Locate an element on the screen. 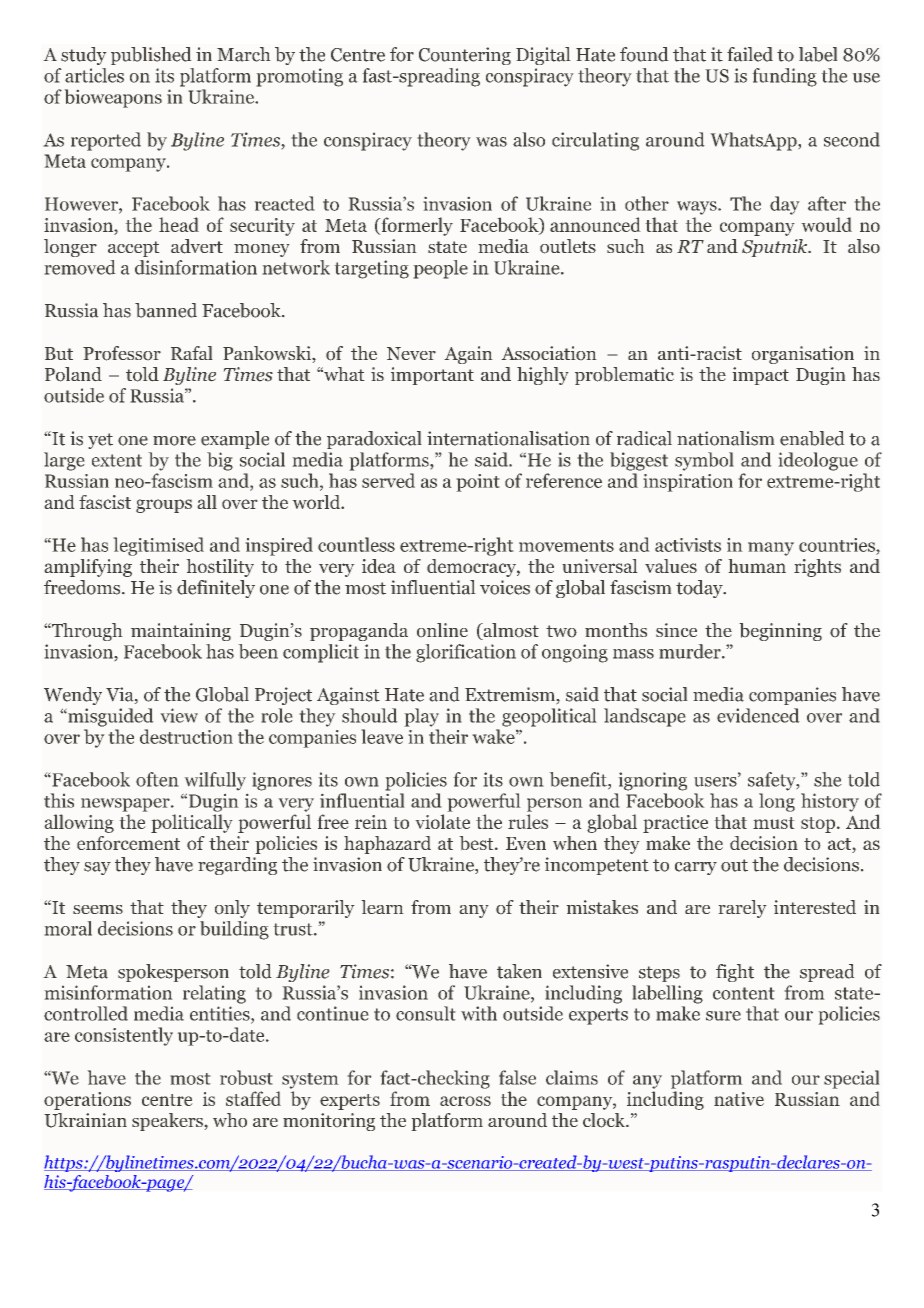 The image size is (924, 1308). across is located at coordinates (465, 1101).
